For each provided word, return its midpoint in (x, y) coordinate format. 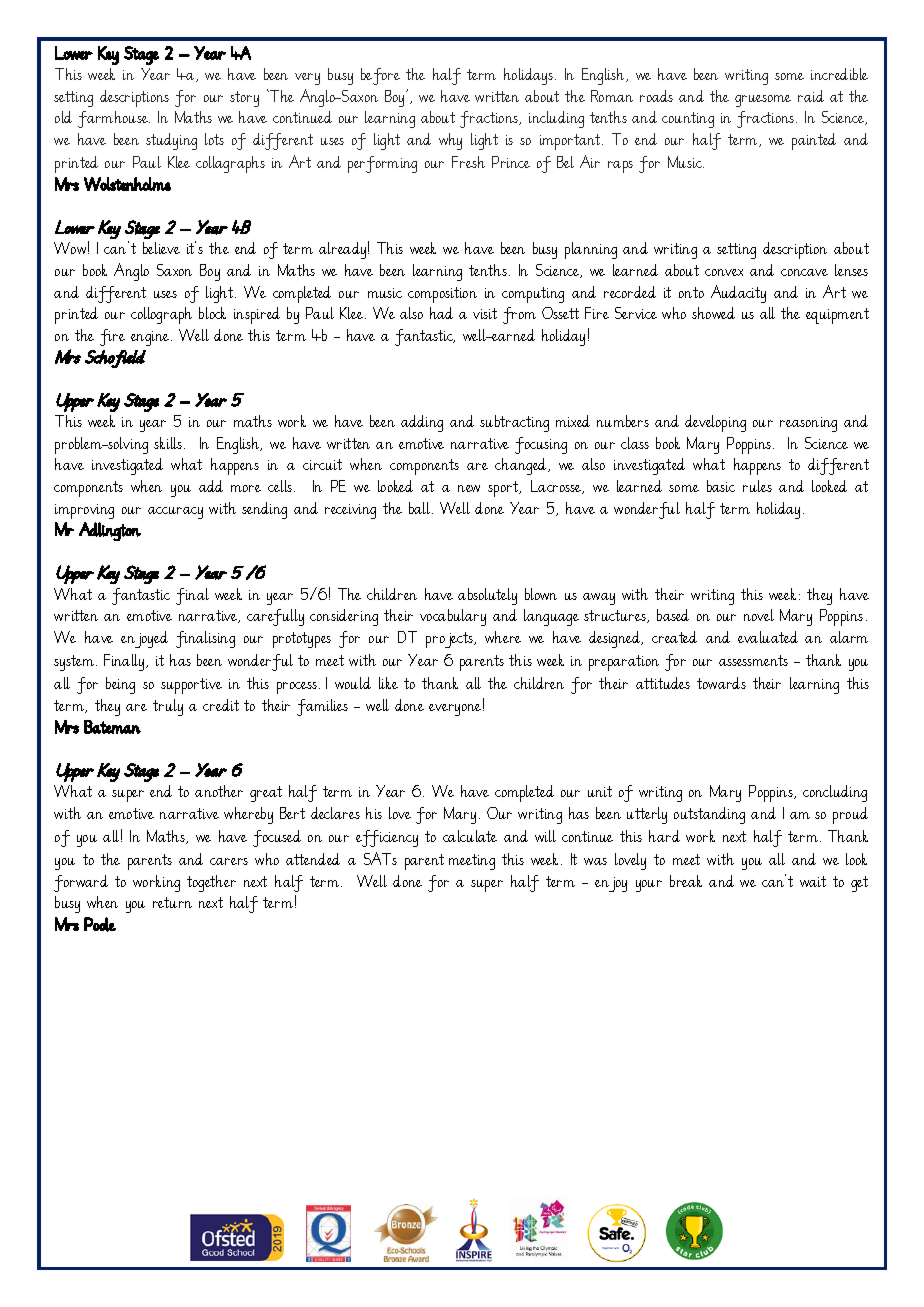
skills (169, 443)
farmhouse (114, 119)
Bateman (112, 727)
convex (724, 272)
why (450, 141)
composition (442, 295)
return (172, 902)
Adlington (110, 531)
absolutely (487, 596)
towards (721, 683)
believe (161, 248)
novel (759, 615)
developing (715, 423)
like (388, 683)
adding (422, 423)
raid (811, 96)
